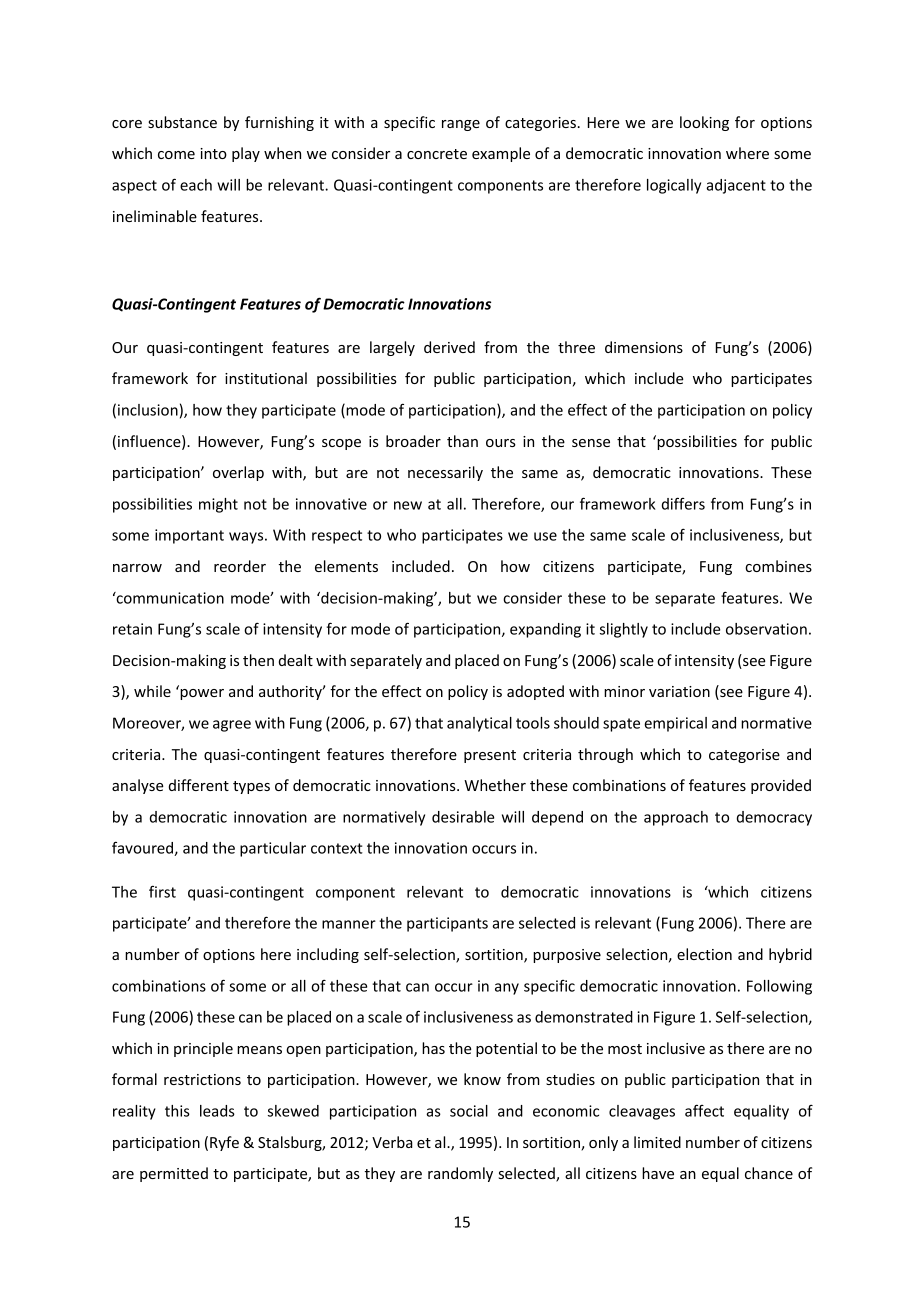 Image resolution: width=924 pixels, height=1308 pixels. Describe the element at coordinates (217, 1111) in the screenshot. I see `leads` at that location.
